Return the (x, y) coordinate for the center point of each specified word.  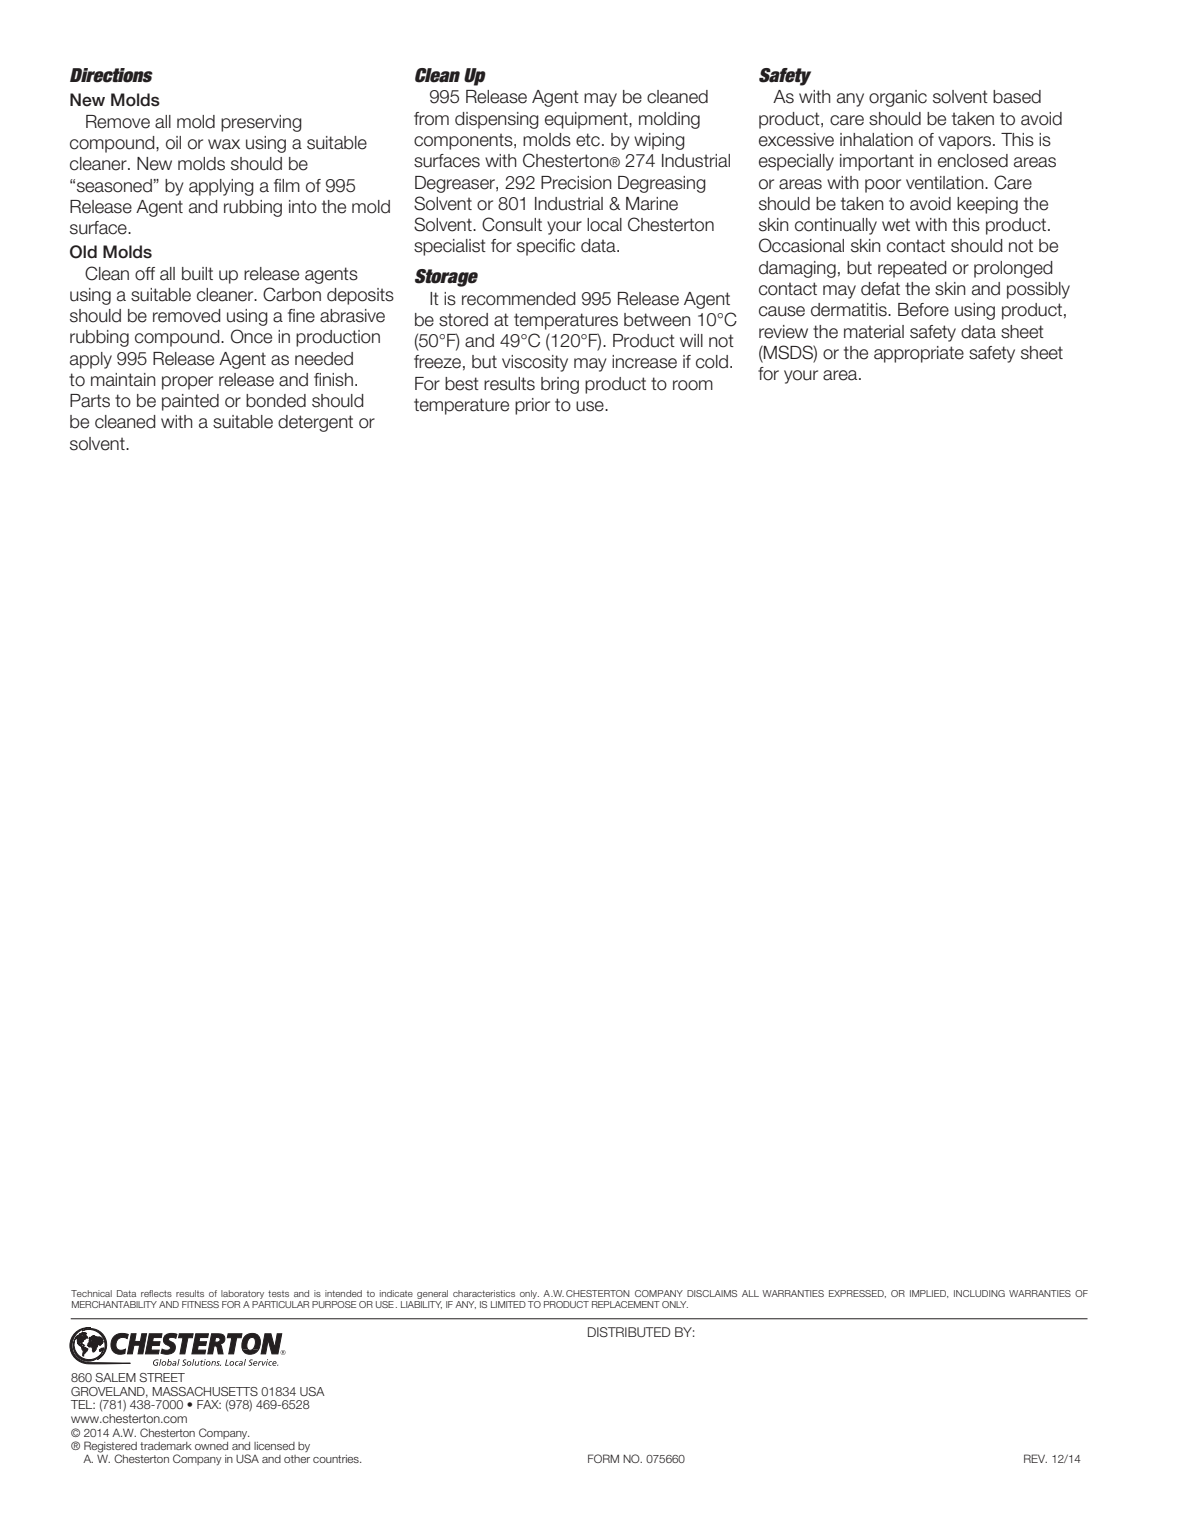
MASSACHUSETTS (205, 1391)
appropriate (919, 354)
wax (224, 144)
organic (898, 98)
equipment (587, 120)
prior (532, 406)
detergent (315, 423)
